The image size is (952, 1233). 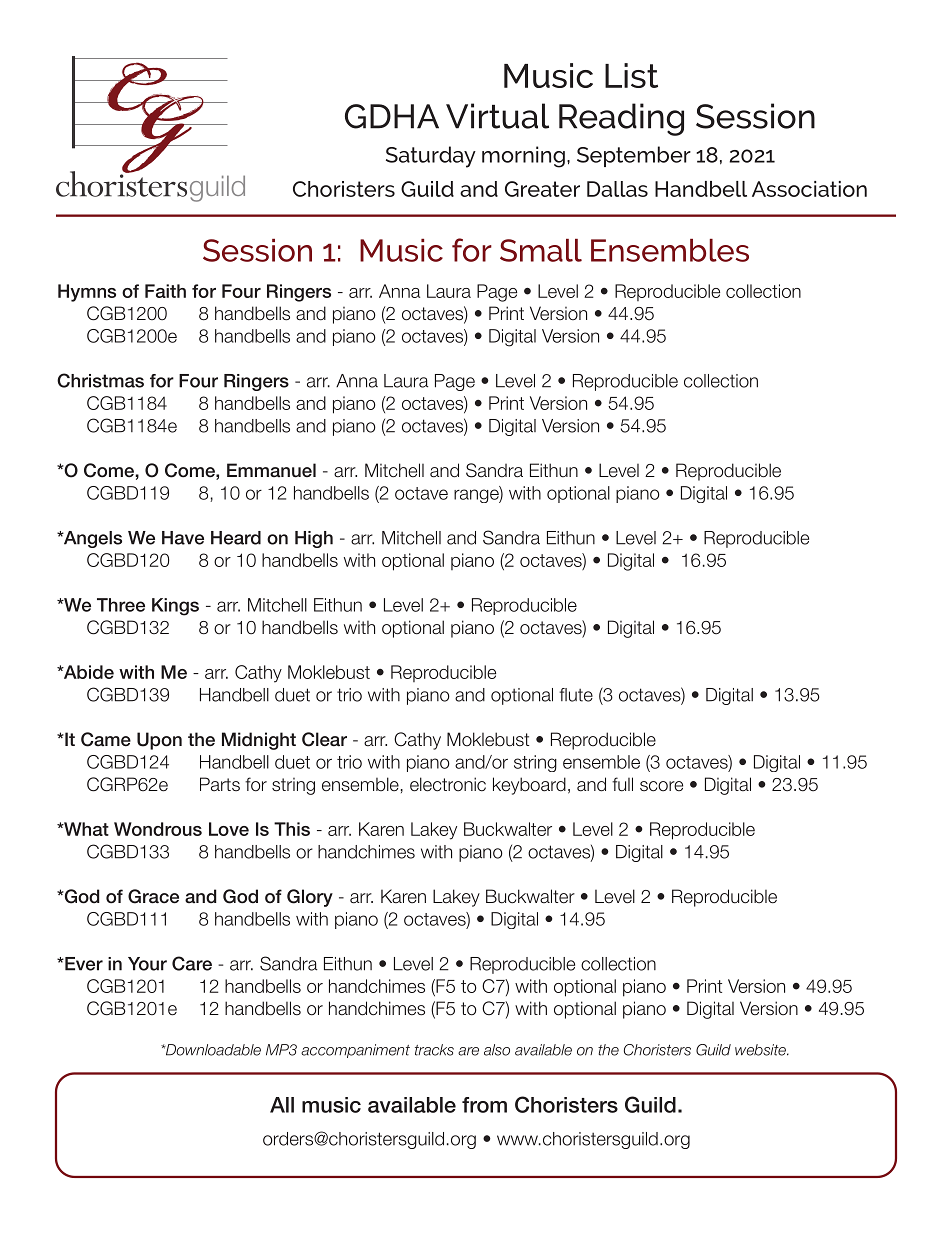 I want to click on Wondrous, so click(x=158, y=829).
